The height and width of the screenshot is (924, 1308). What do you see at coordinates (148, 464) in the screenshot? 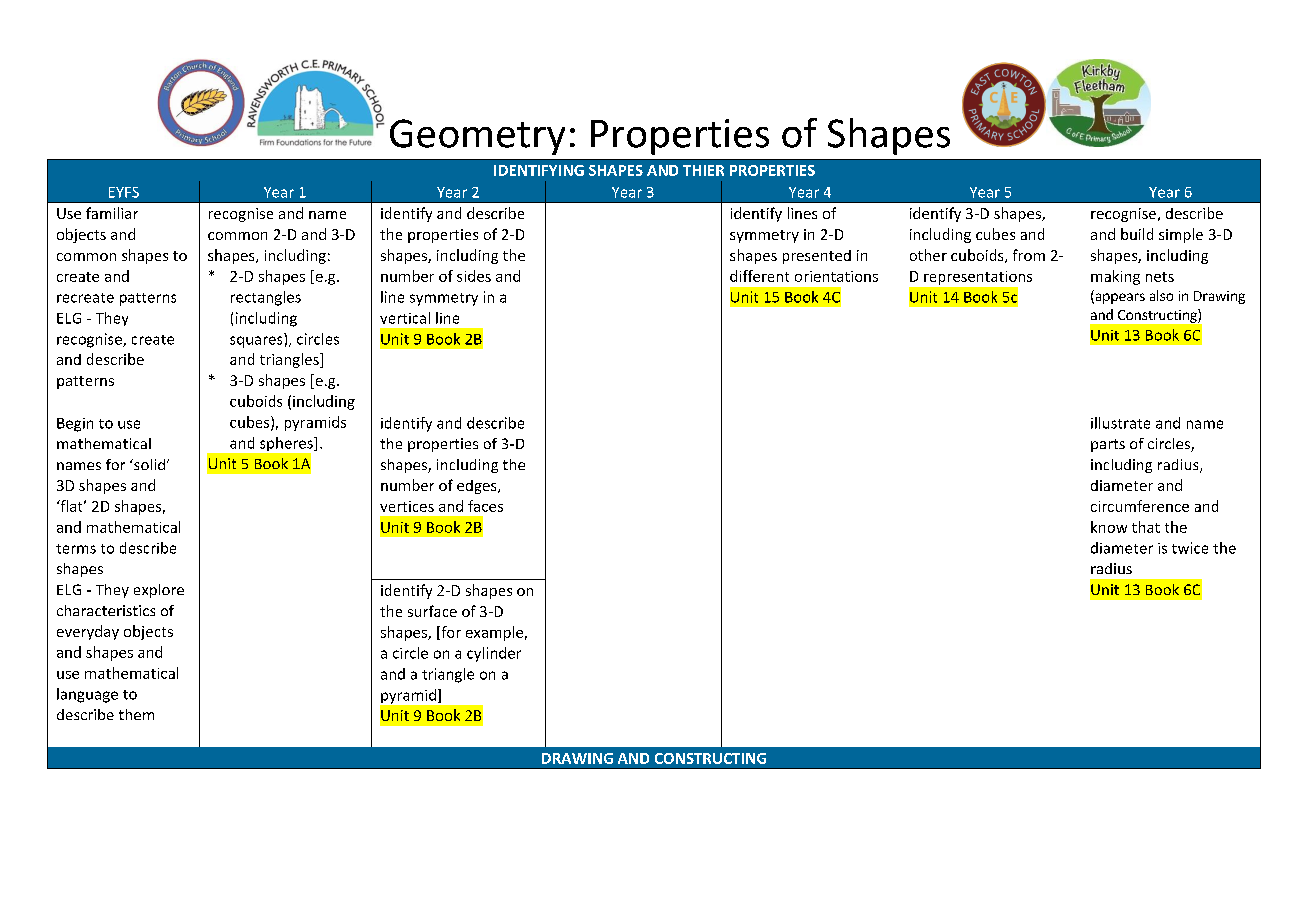
I see `solid` at bounding box center [148, 464].
